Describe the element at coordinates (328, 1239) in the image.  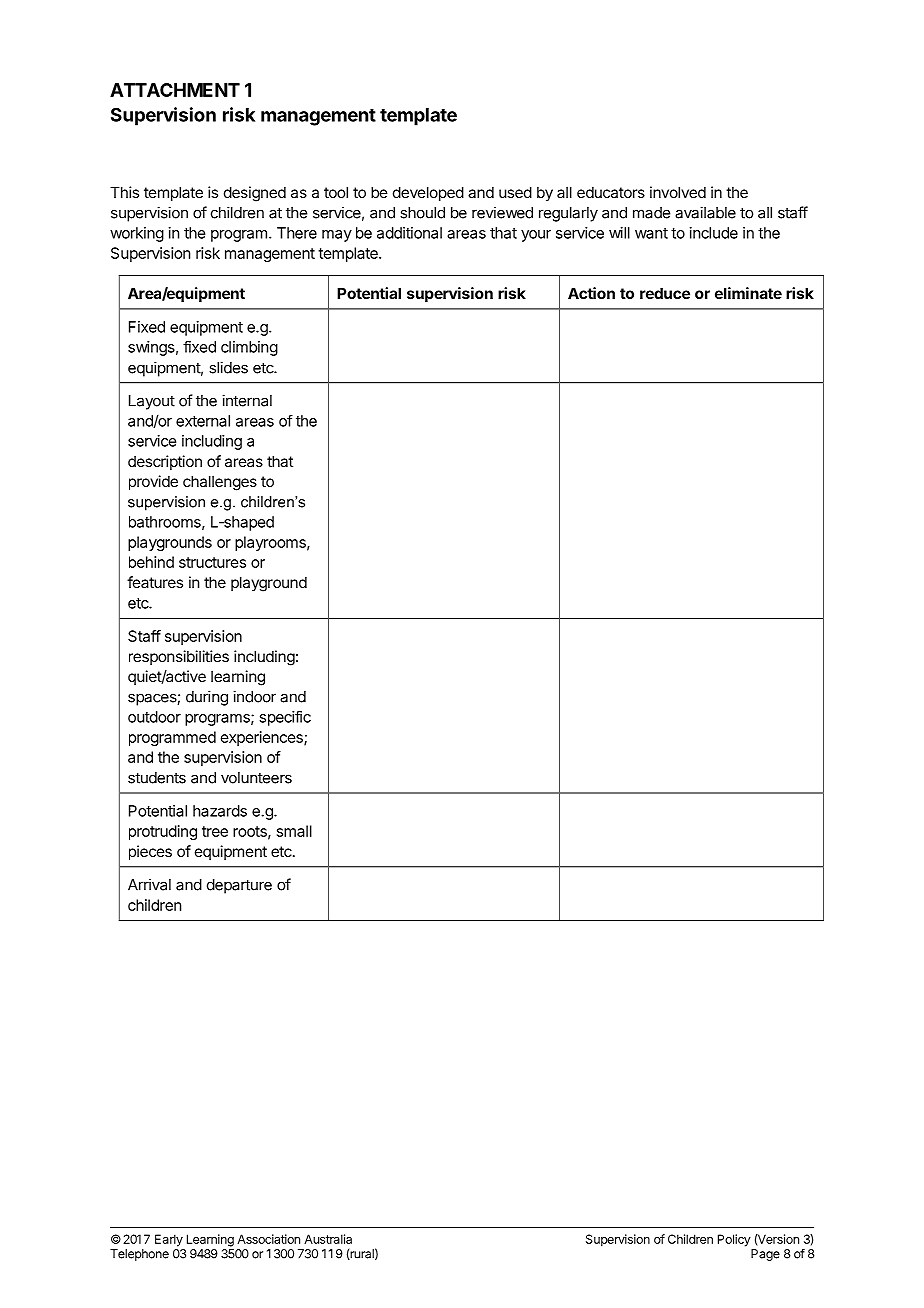
I see `Australia` at that location.
